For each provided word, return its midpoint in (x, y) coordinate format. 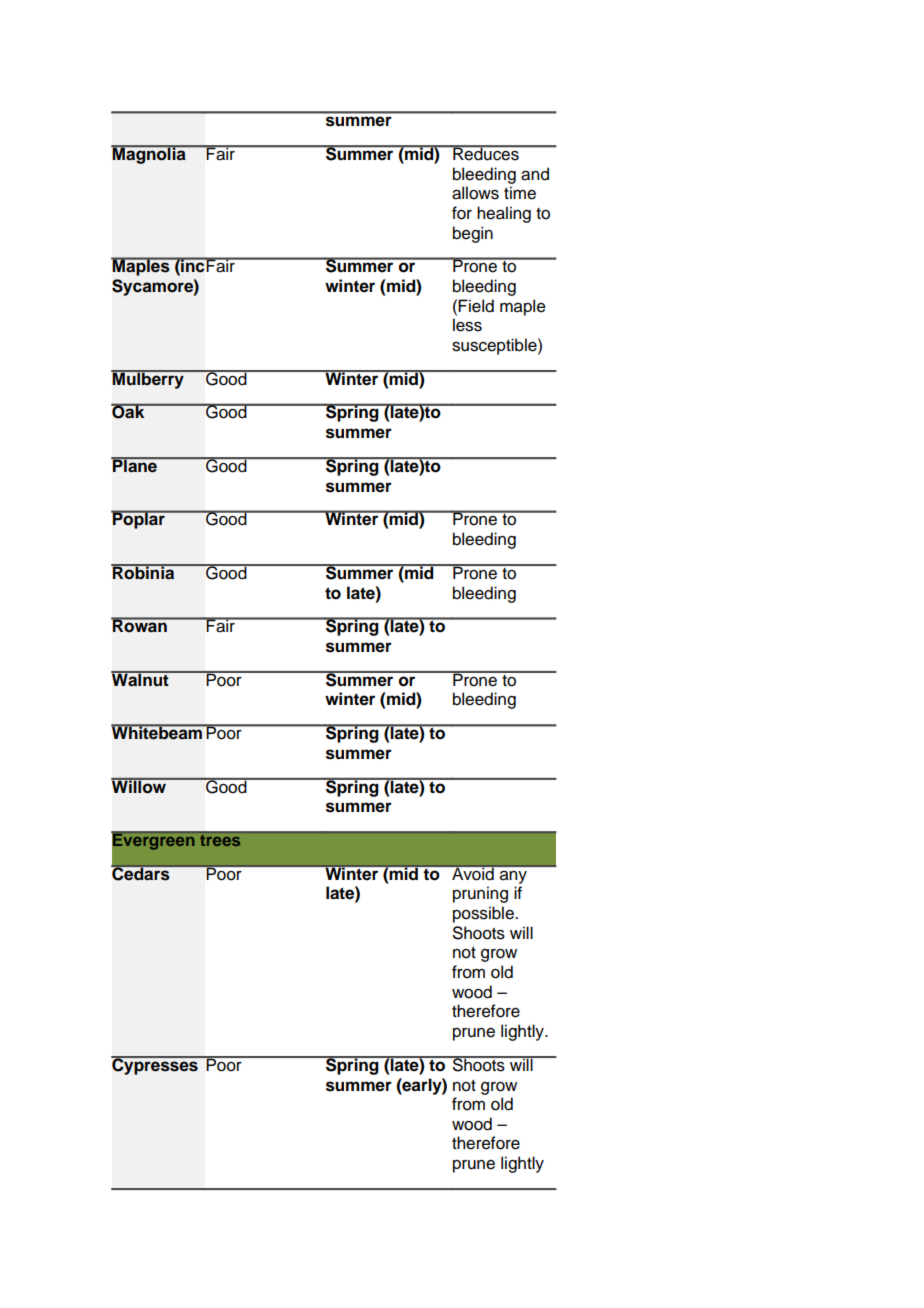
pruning (480, 894)
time (520, 193)
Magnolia (149, 154)
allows (475, 193)
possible (484, 914)
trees (220, 840)
